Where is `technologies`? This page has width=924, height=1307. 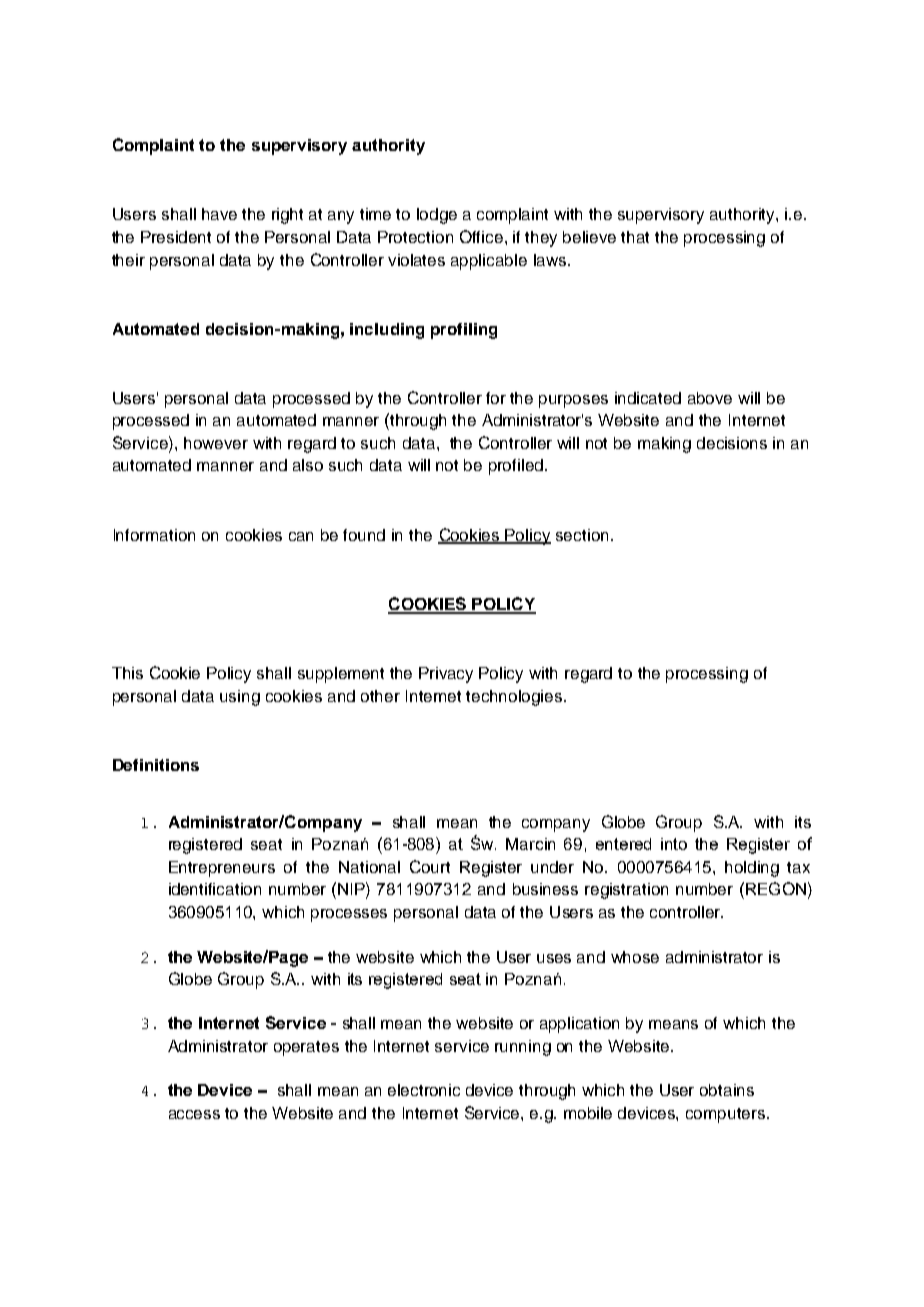
technologies is located at coordinates (515, 698).
